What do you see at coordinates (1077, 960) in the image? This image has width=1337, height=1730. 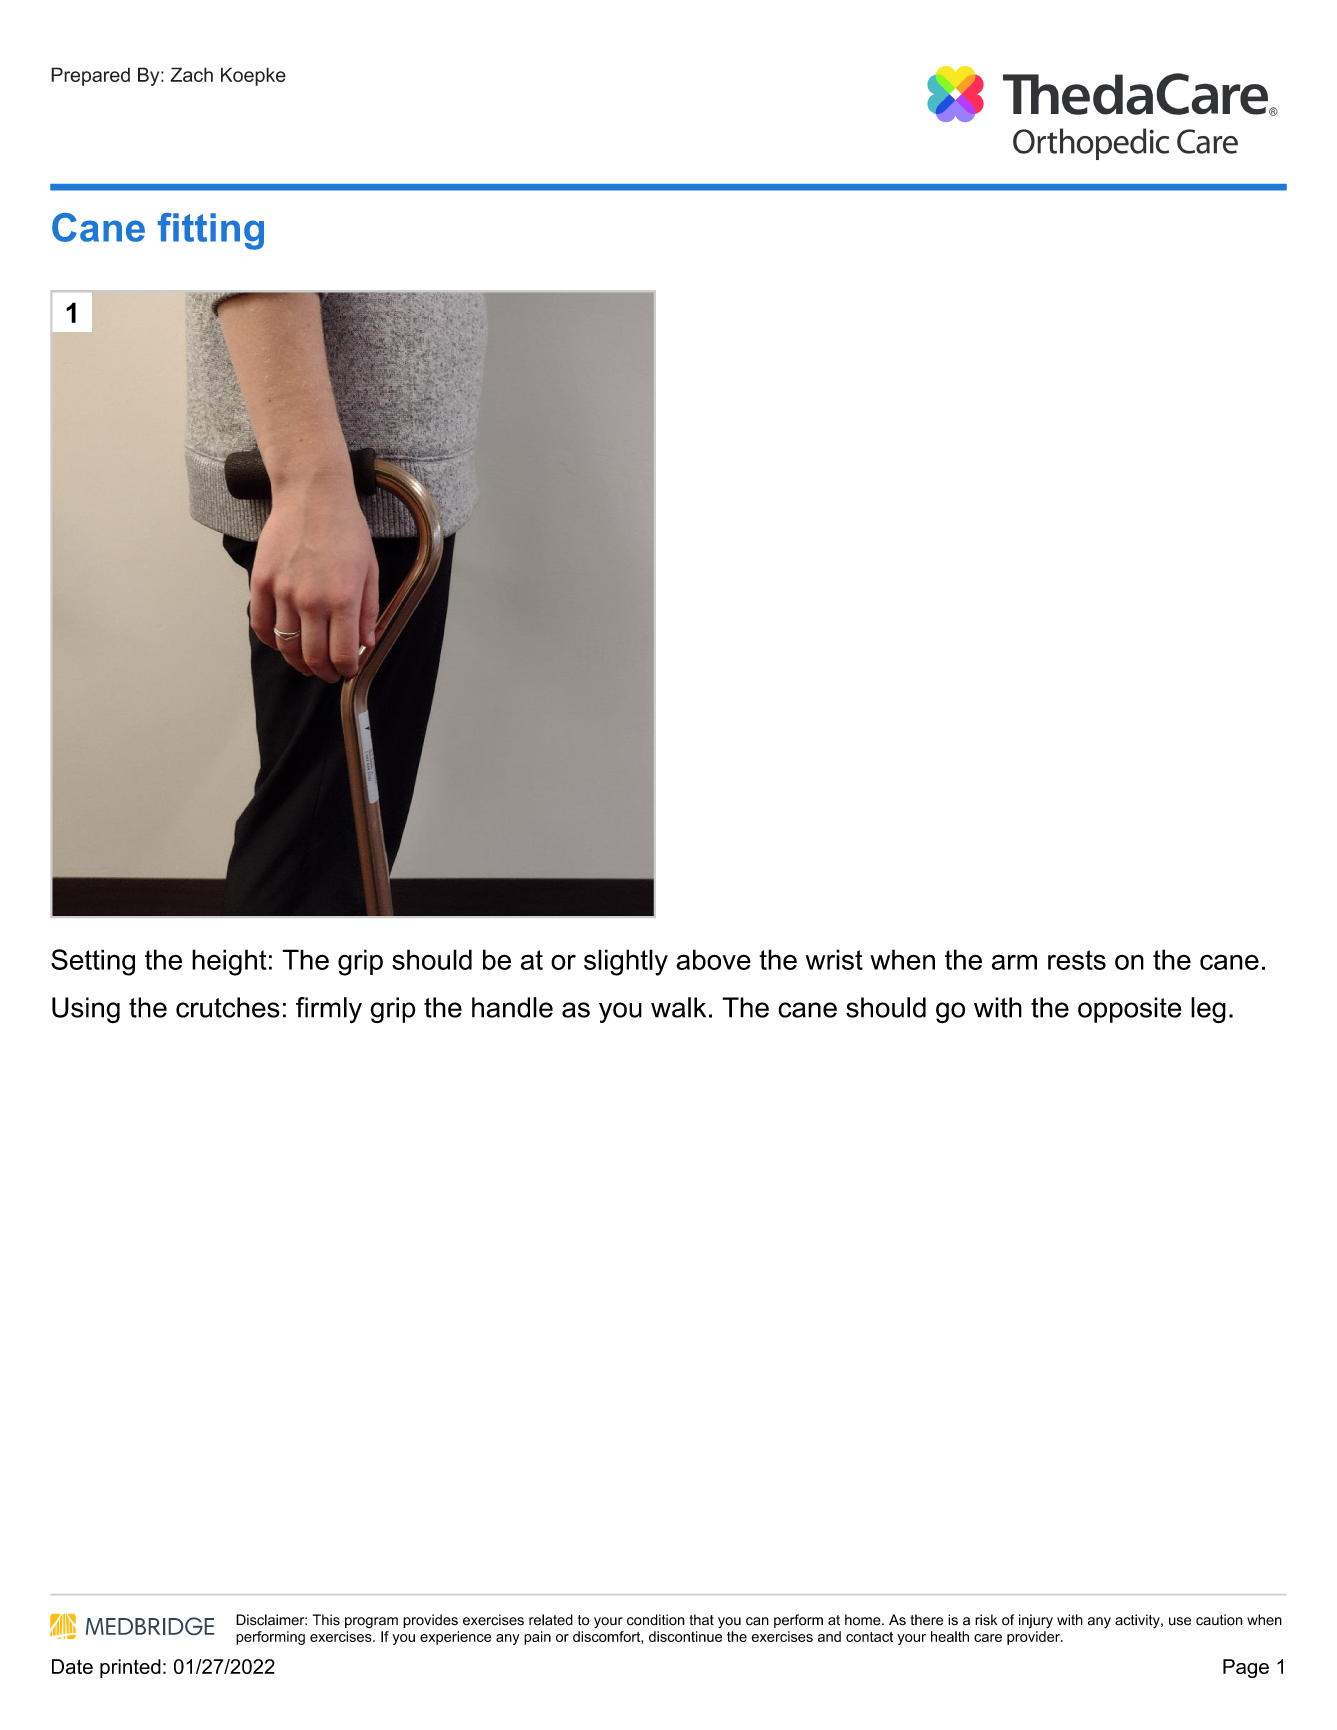 I see `rests` at bounding box center [1077, 960].
